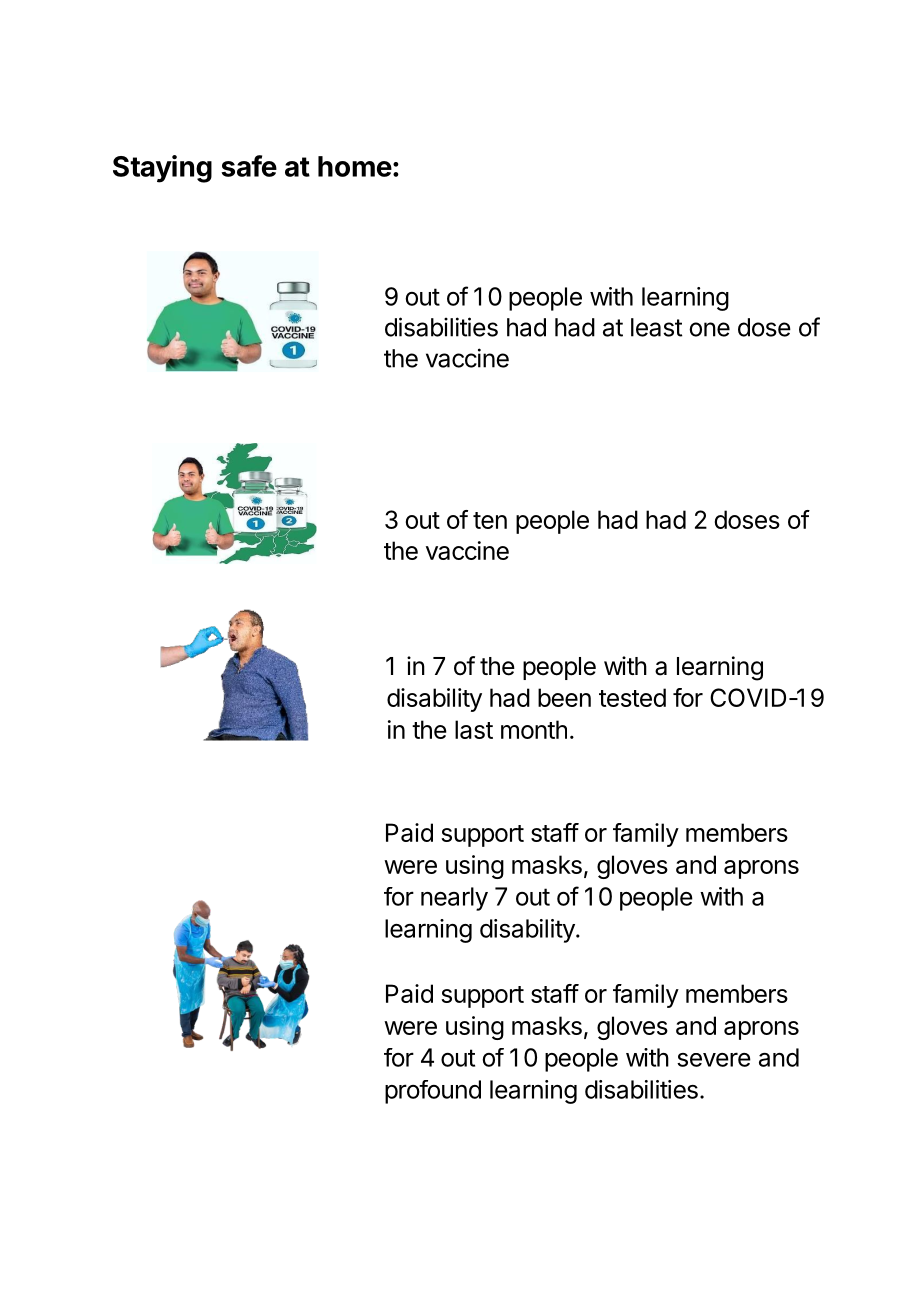 Image resolution: width=924 pixels, height=1308 pixels. What do you see at coordinates (534, 729) in the screenshot?
I see `month` at bounding box center [534, 729].
